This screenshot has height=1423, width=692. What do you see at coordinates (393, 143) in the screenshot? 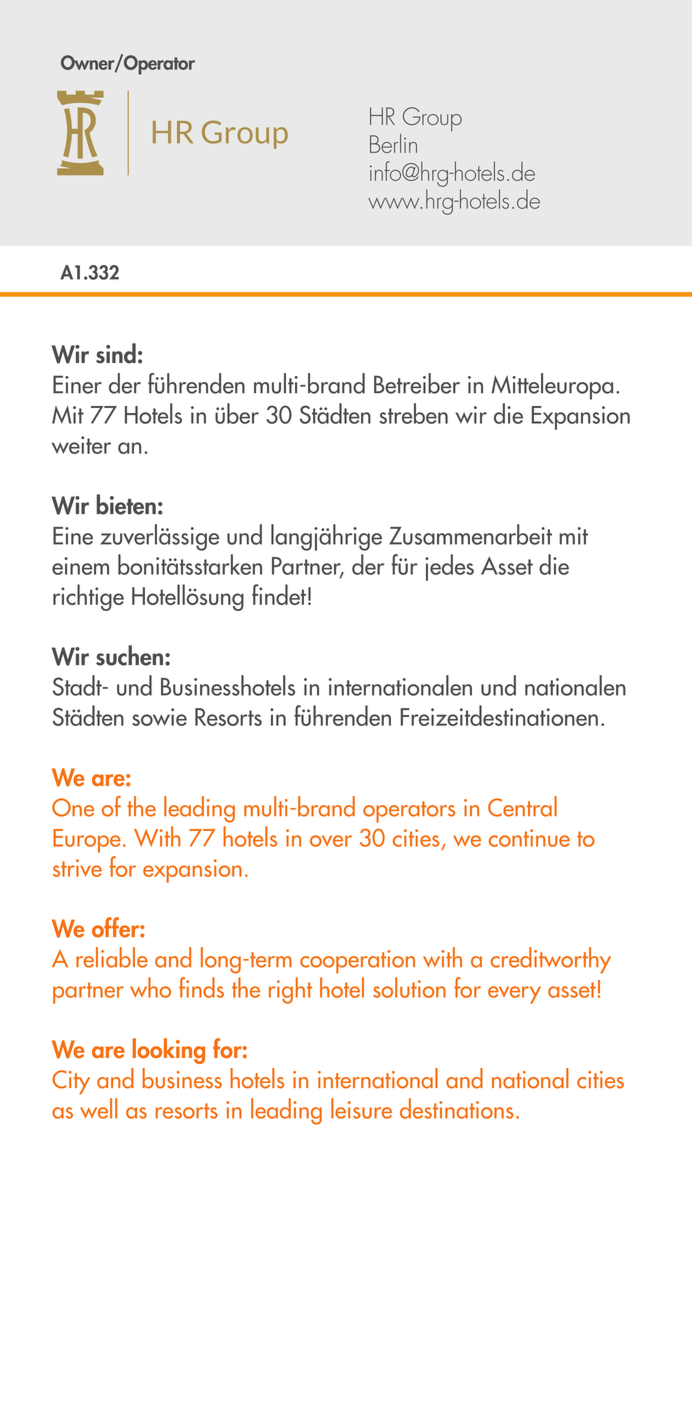
I see `Berlin` at bounding box center [393, 143].
